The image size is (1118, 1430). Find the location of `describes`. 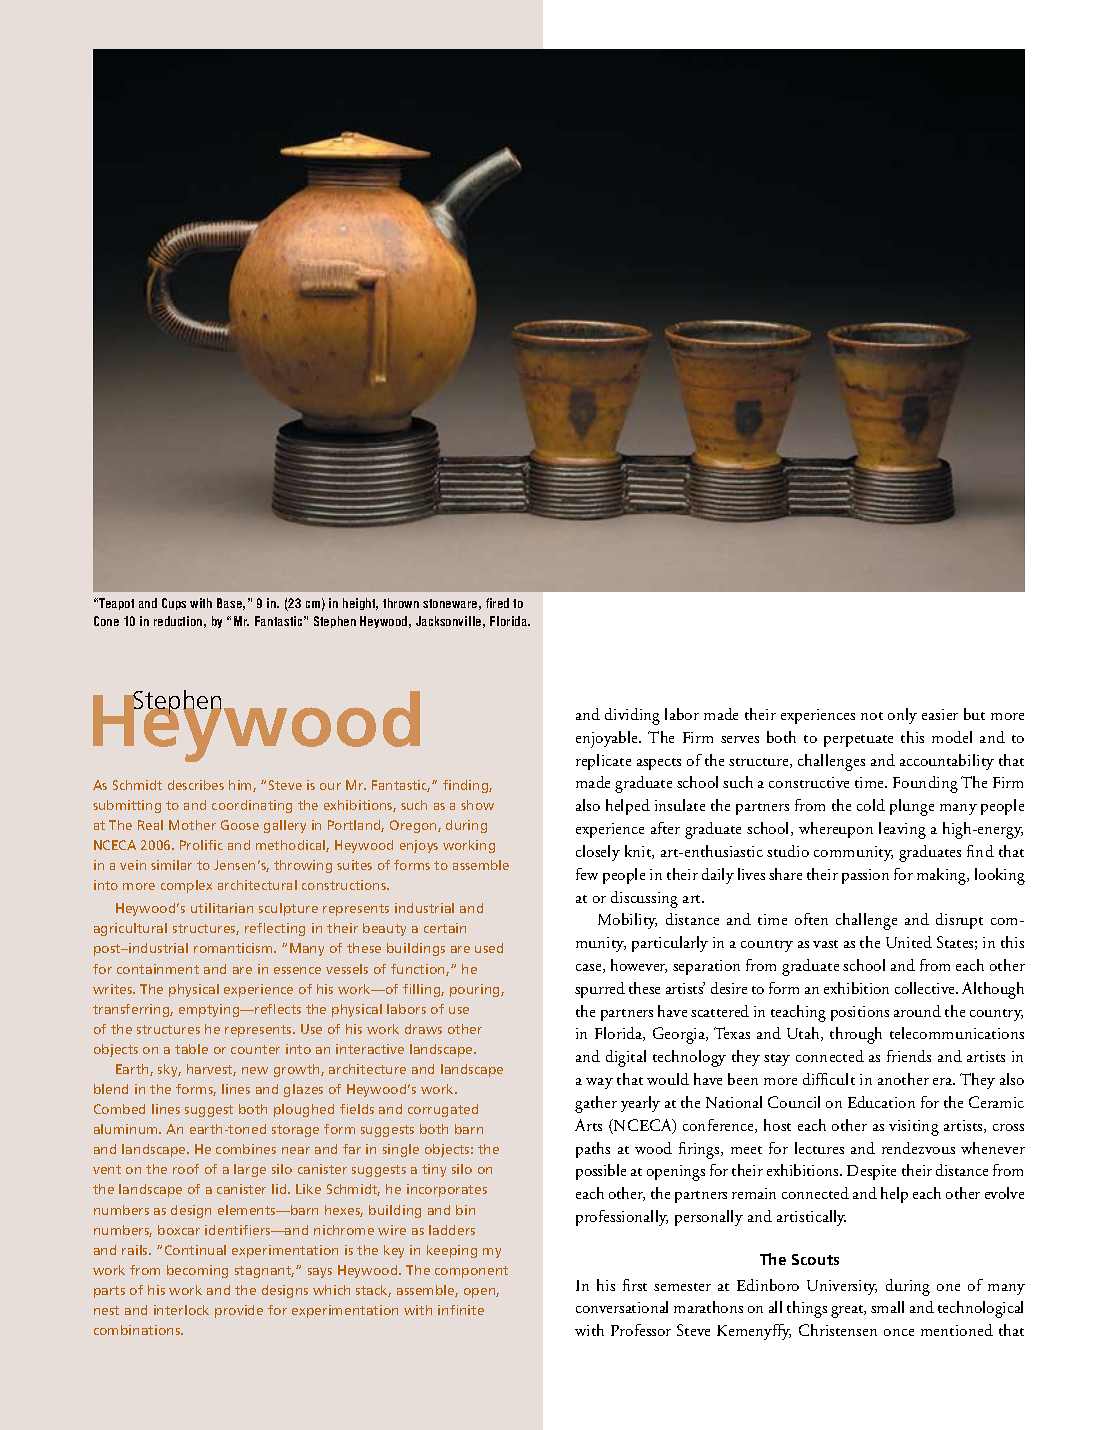

describes is located at coordinates (196, 785).
